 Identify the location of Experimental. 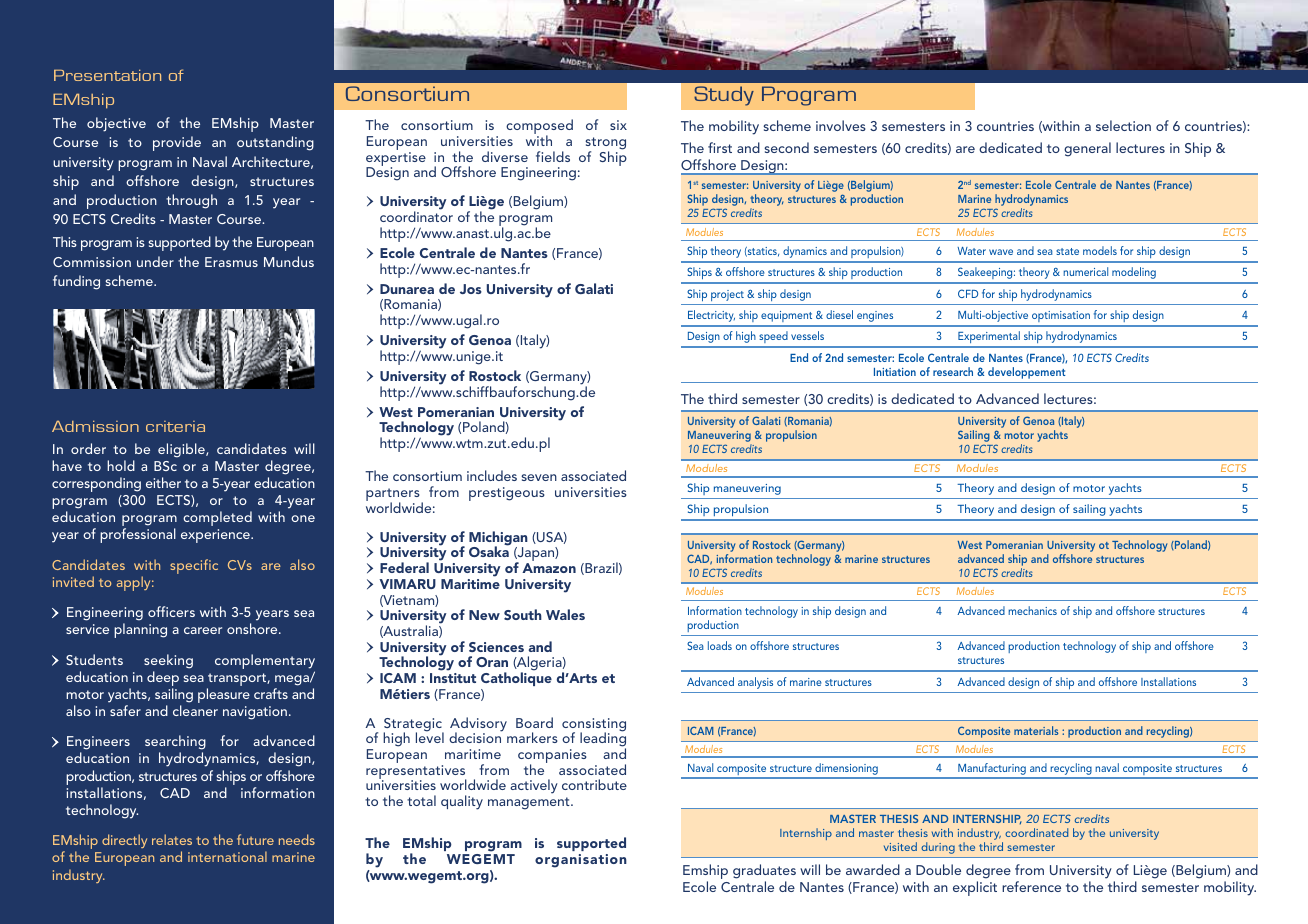
(989, 339).
